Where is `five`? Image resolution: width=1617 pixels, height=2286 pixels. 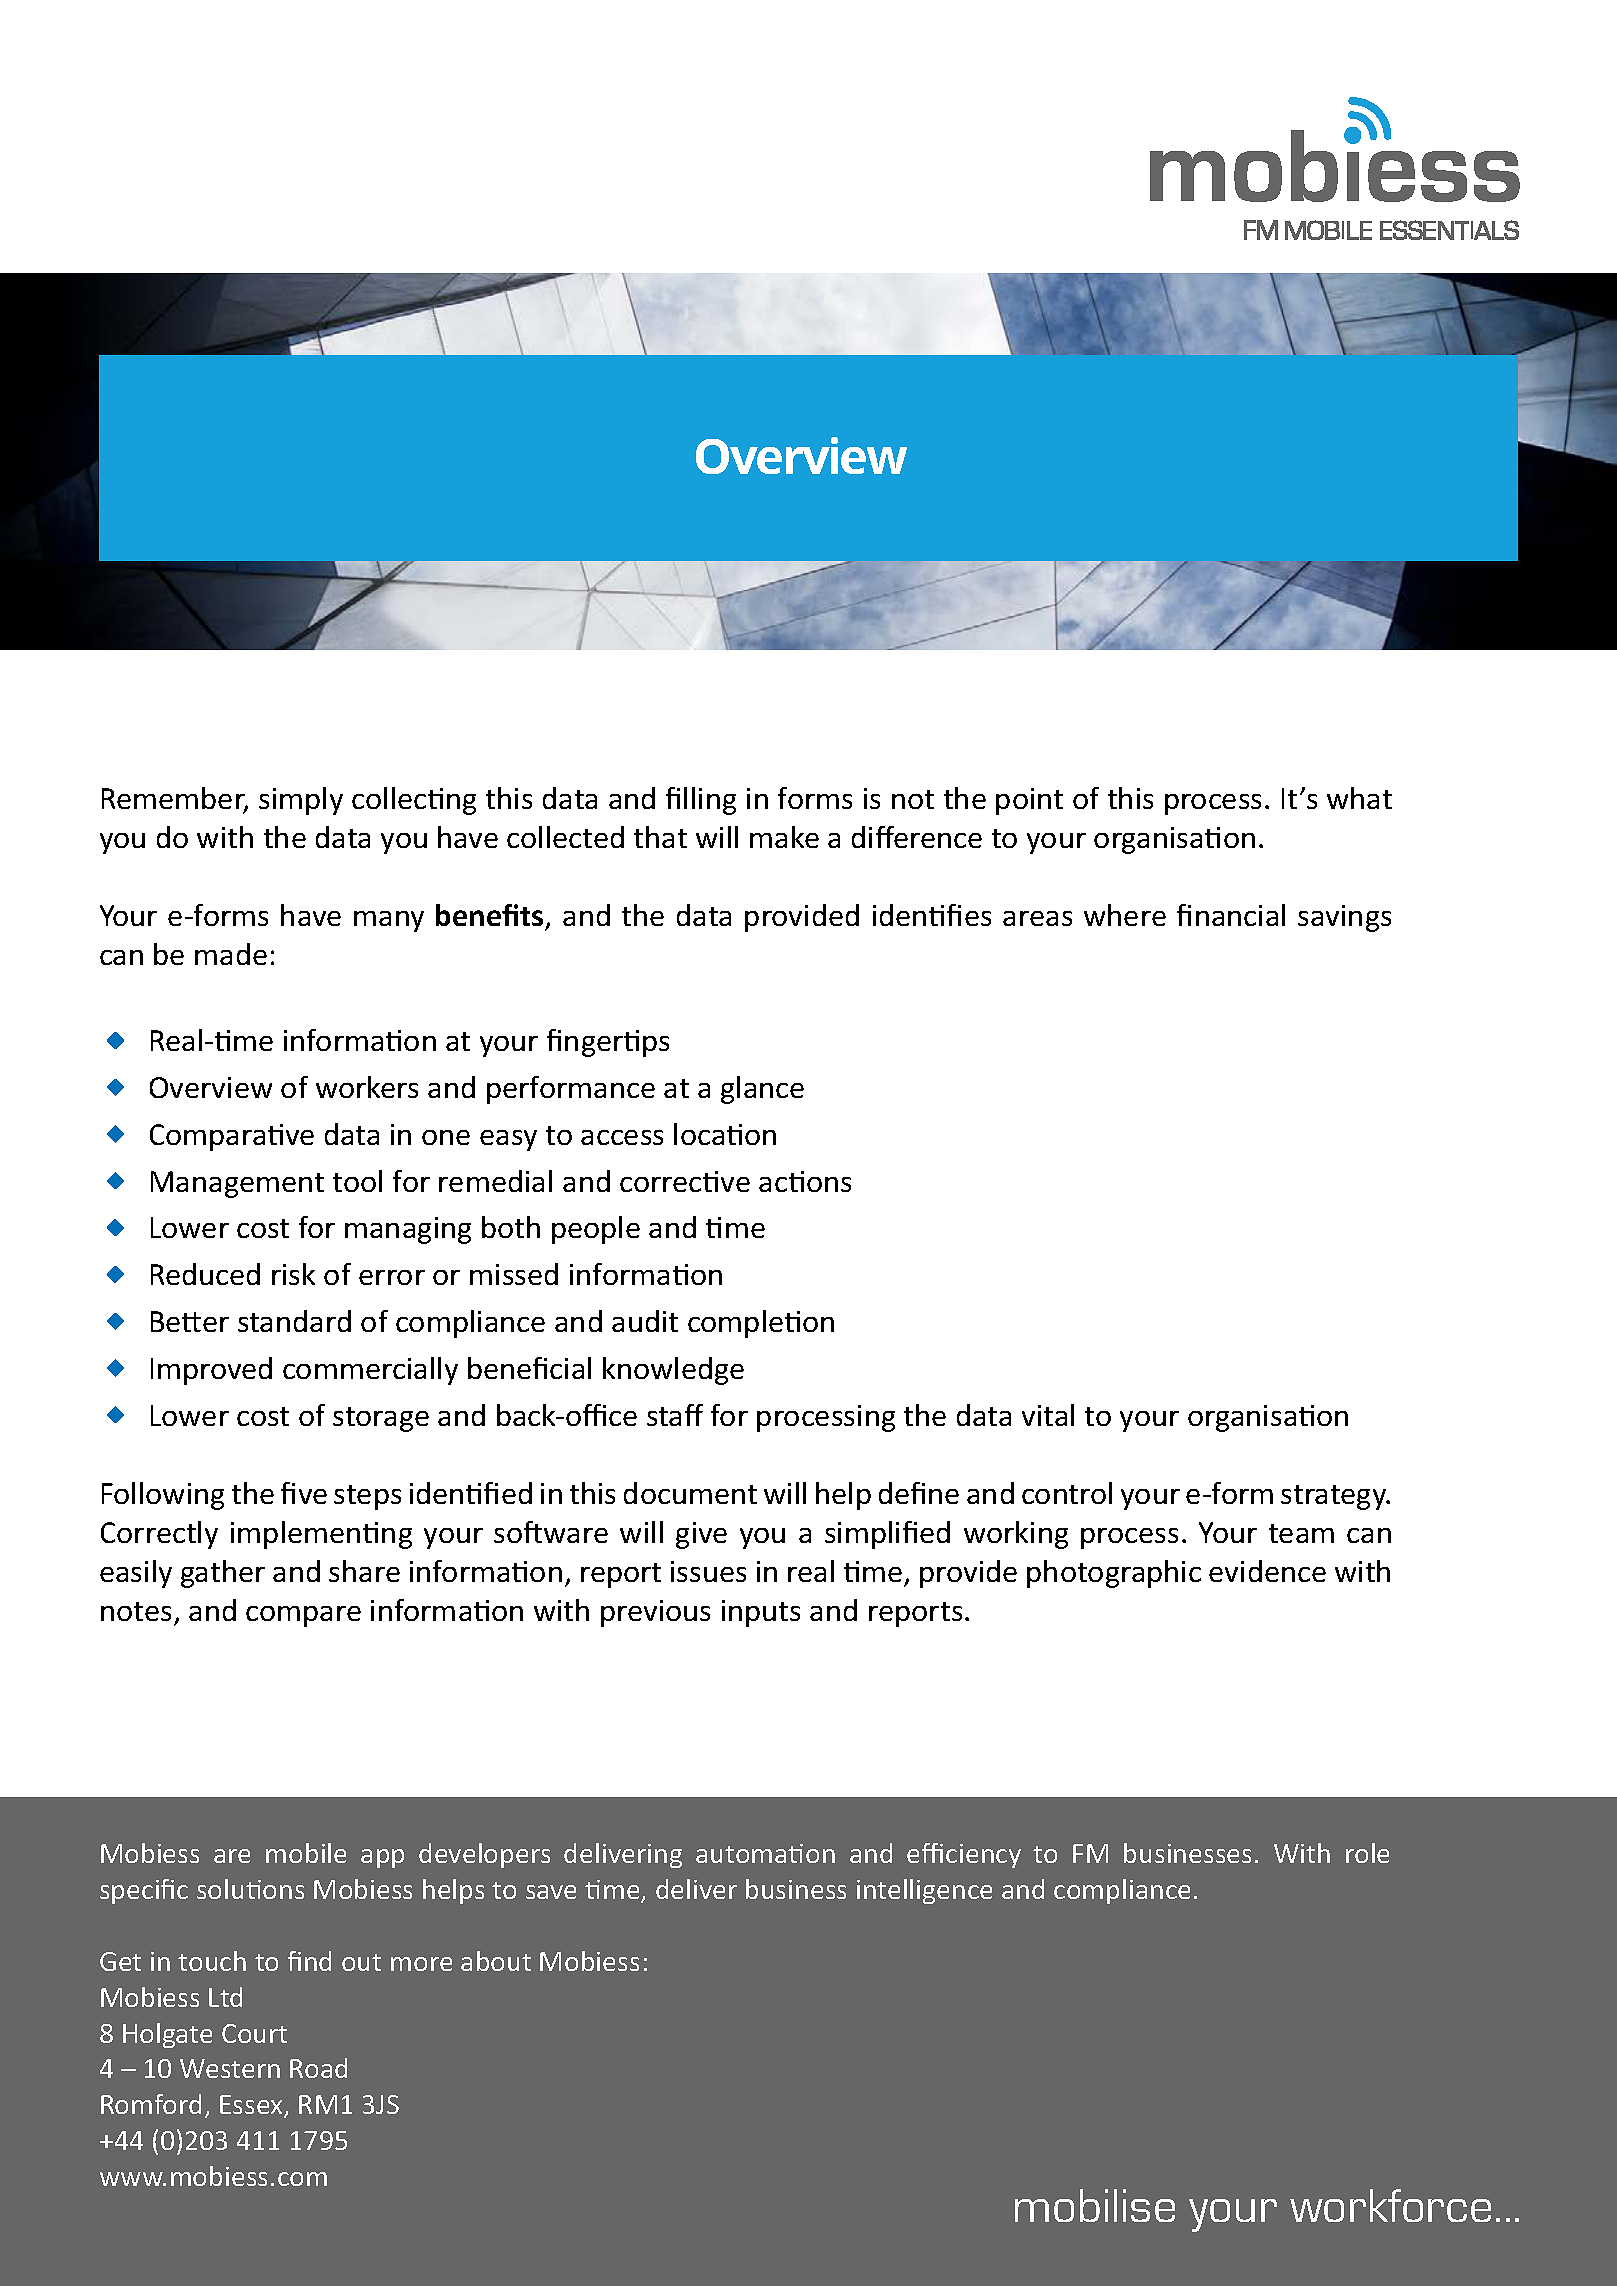
five is located at coordinates (304, 1493).
